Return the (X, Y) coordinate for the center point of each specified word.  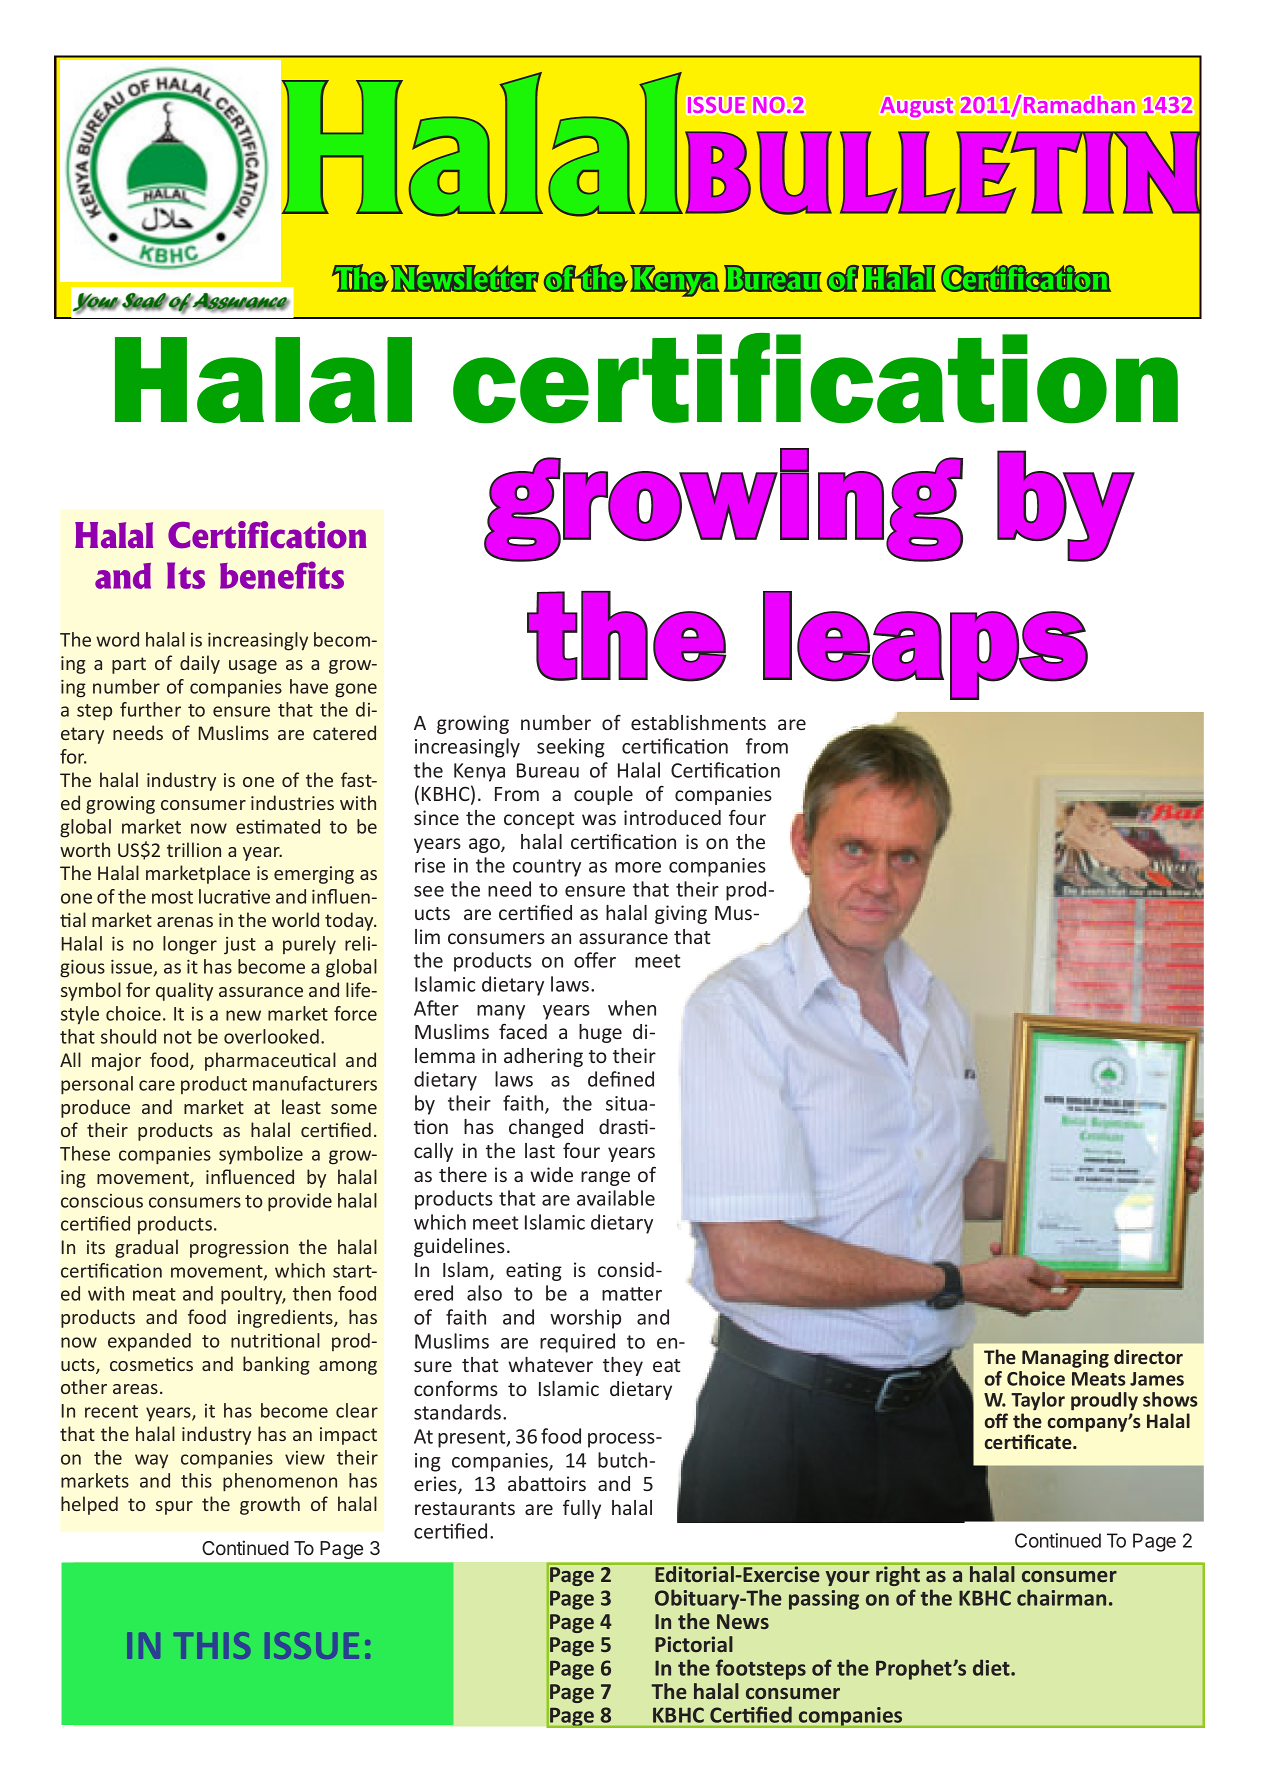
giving (681, 914)
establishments (698, 722)
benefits (282, 575)
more (638, 867)
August (917, 107)
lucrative (234, 896)
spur (174, 1508)
